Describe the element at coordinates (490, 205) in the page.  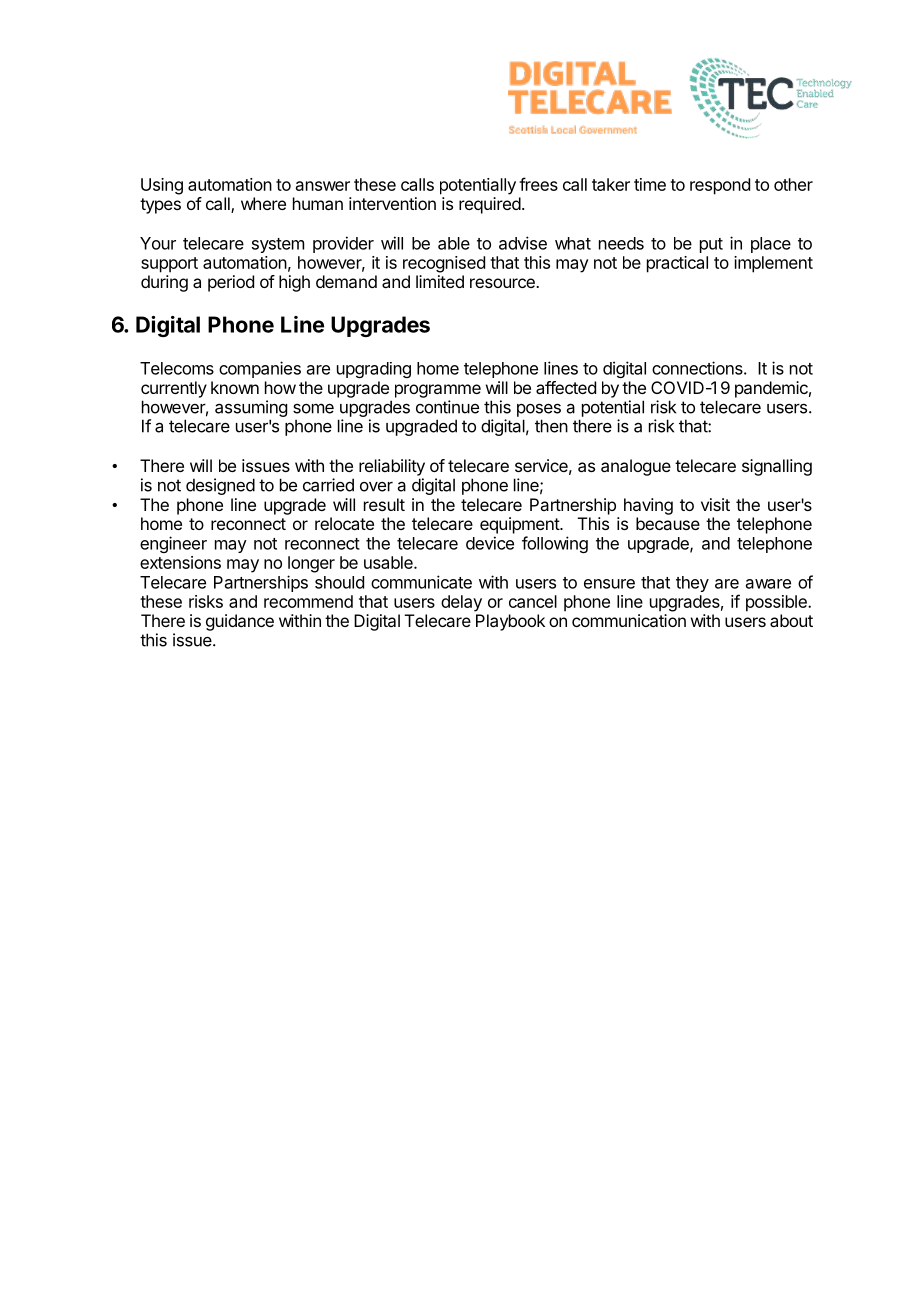
I see `required` at that location.
